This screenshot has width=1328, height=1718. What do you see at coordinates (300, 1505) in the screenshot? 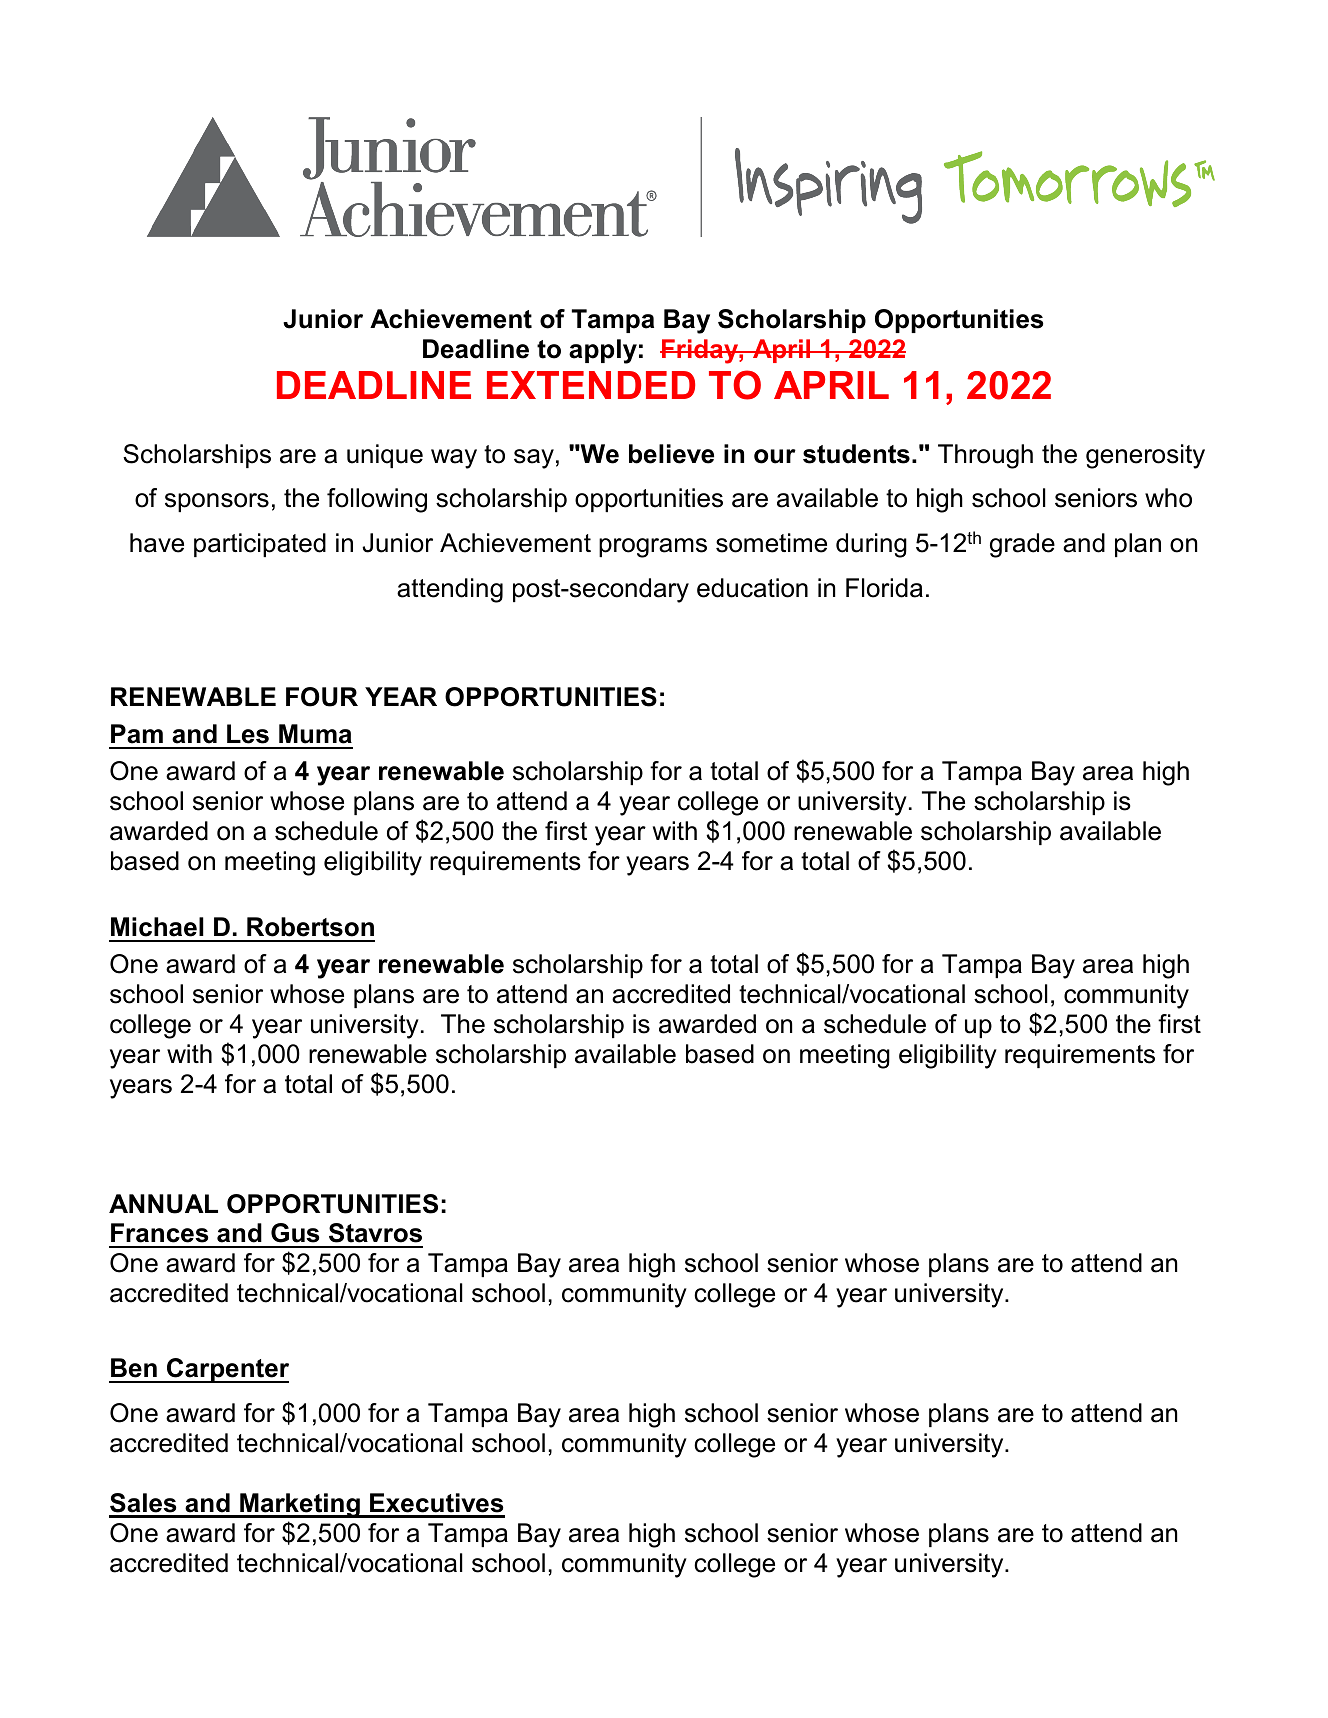
I see `Marketing` at bounding box center [300, 1505].
